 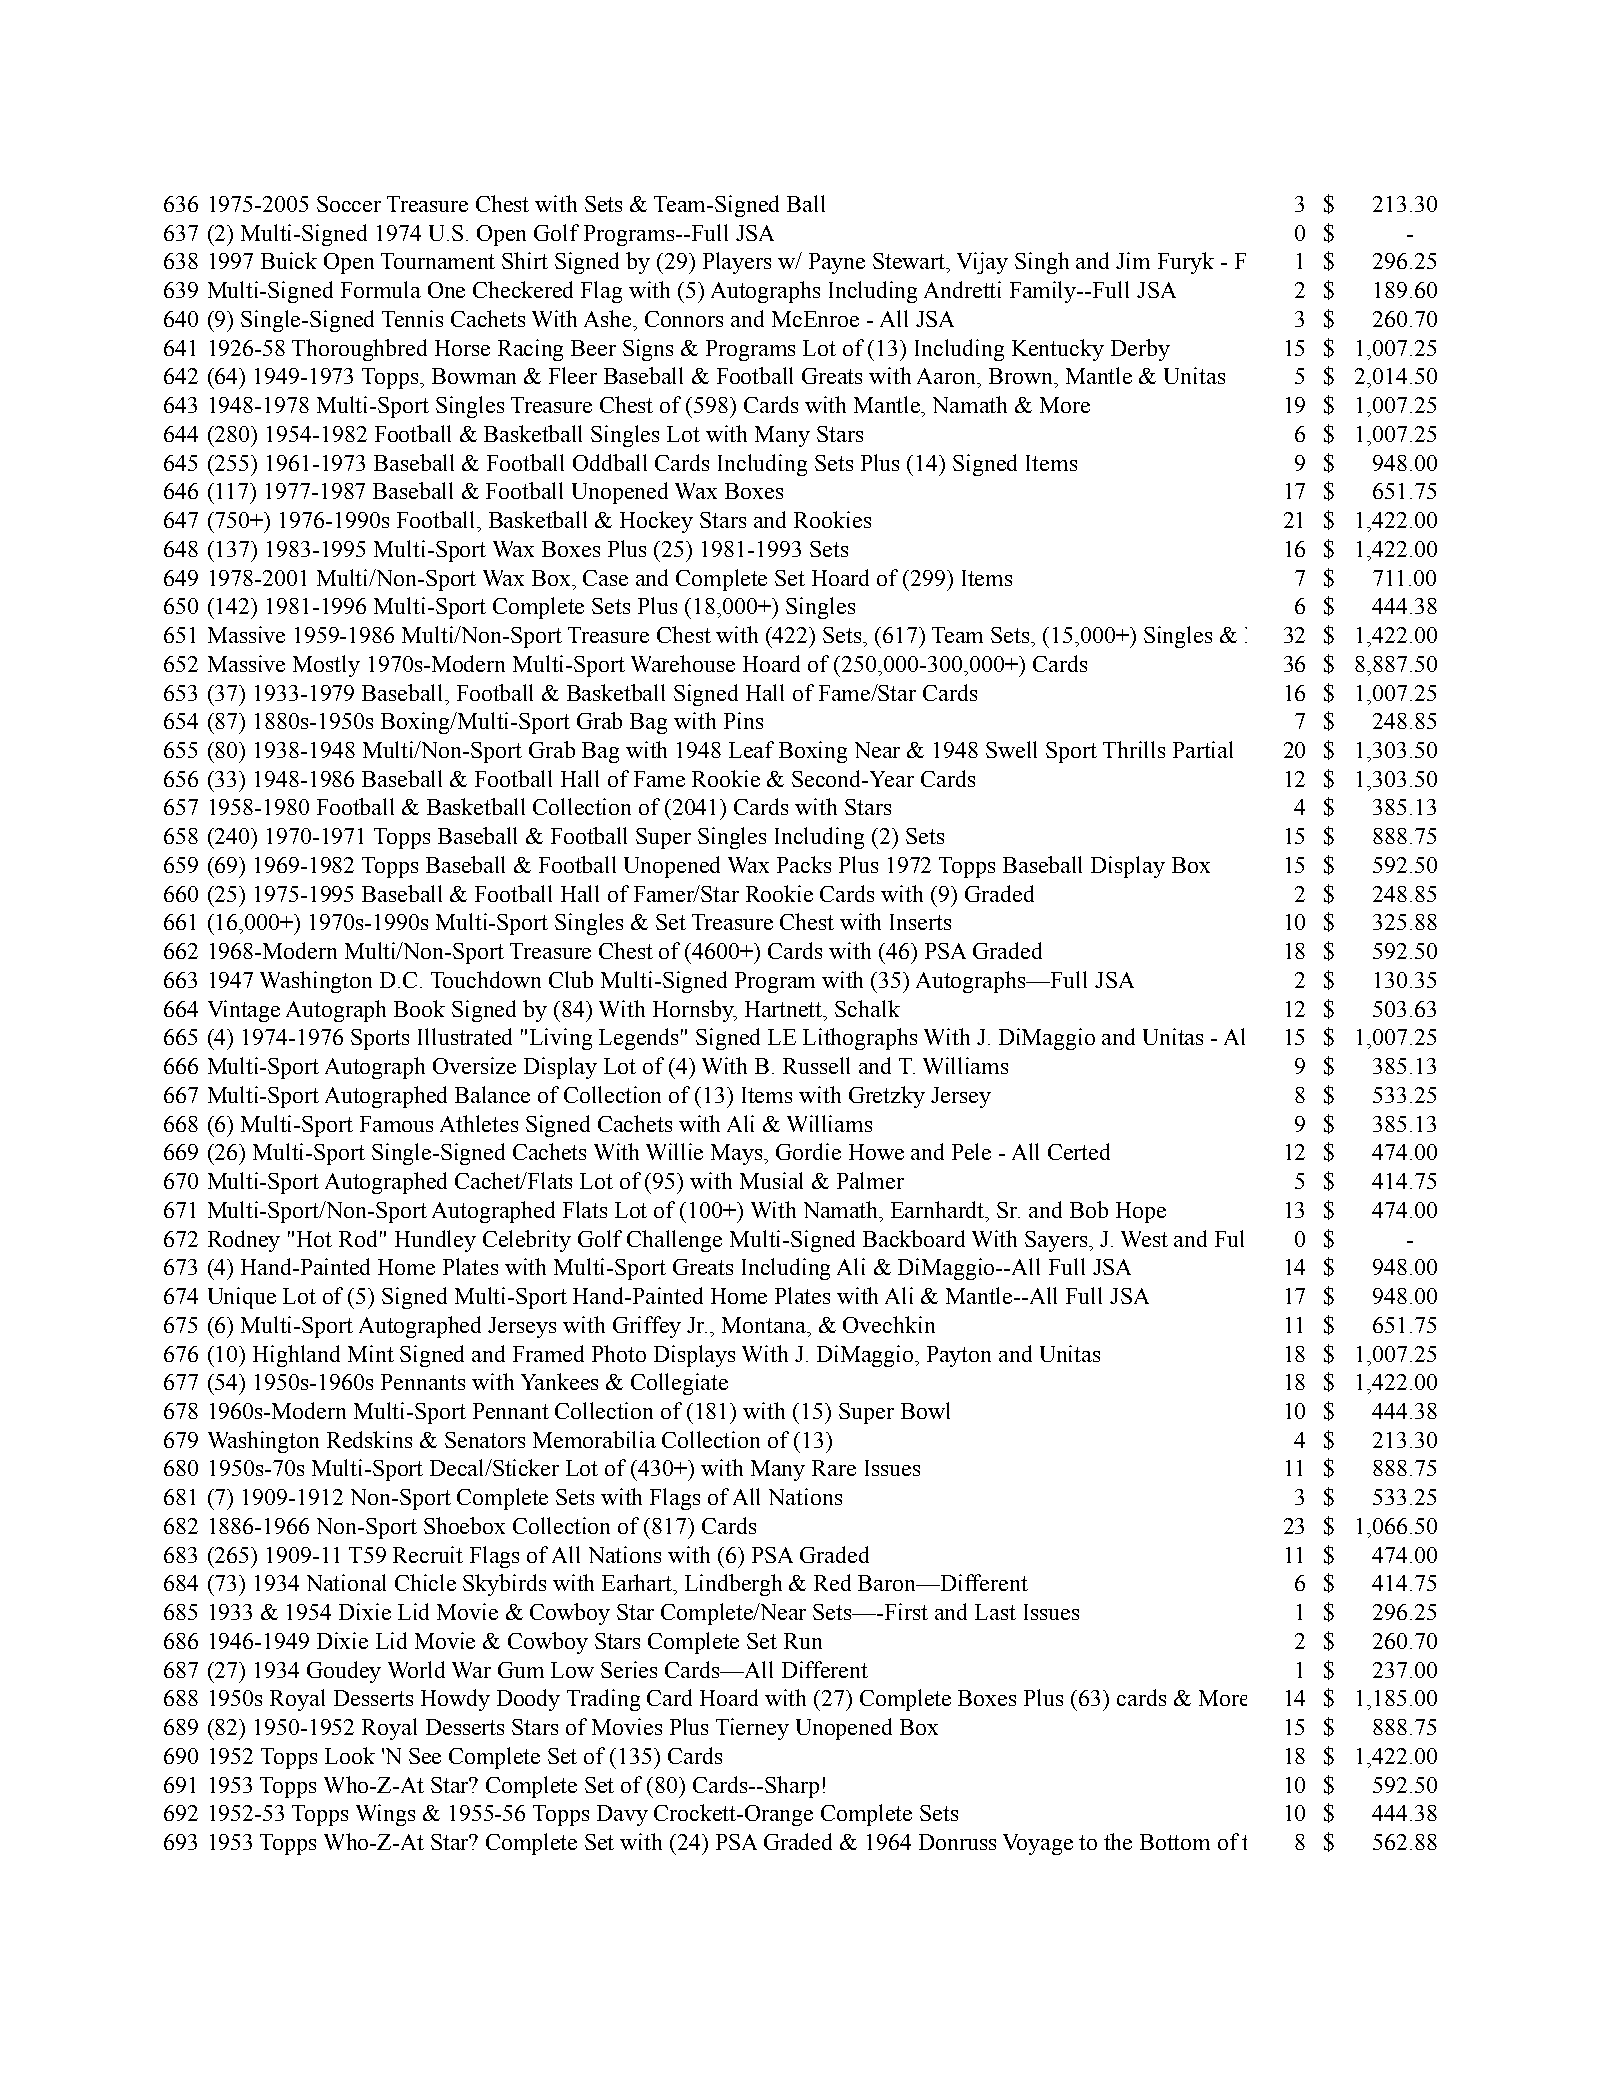 I want to click on Thrills, so click(x=1134, y=749).
